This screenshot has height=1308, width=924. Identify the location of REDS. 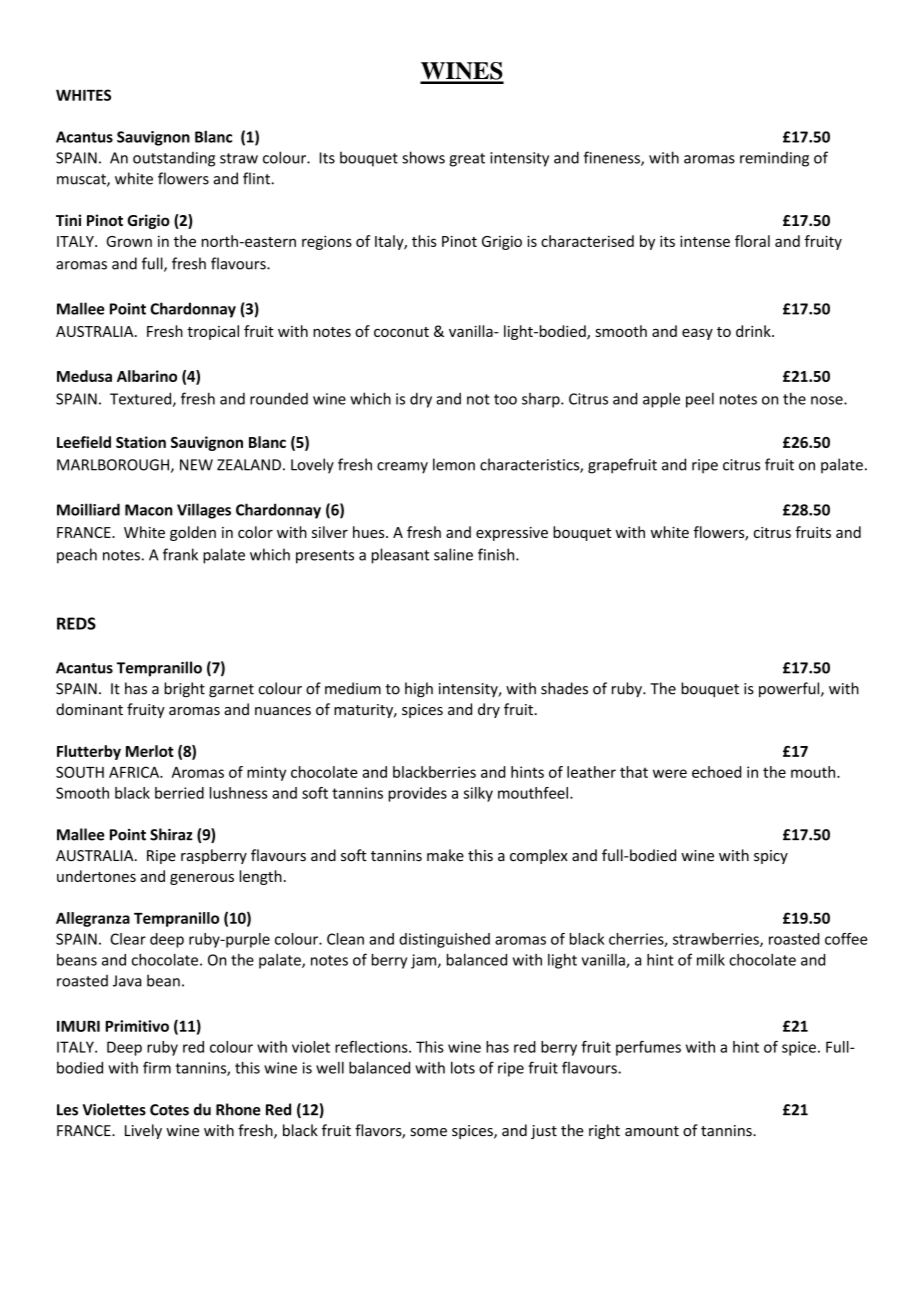
(76, 623).
